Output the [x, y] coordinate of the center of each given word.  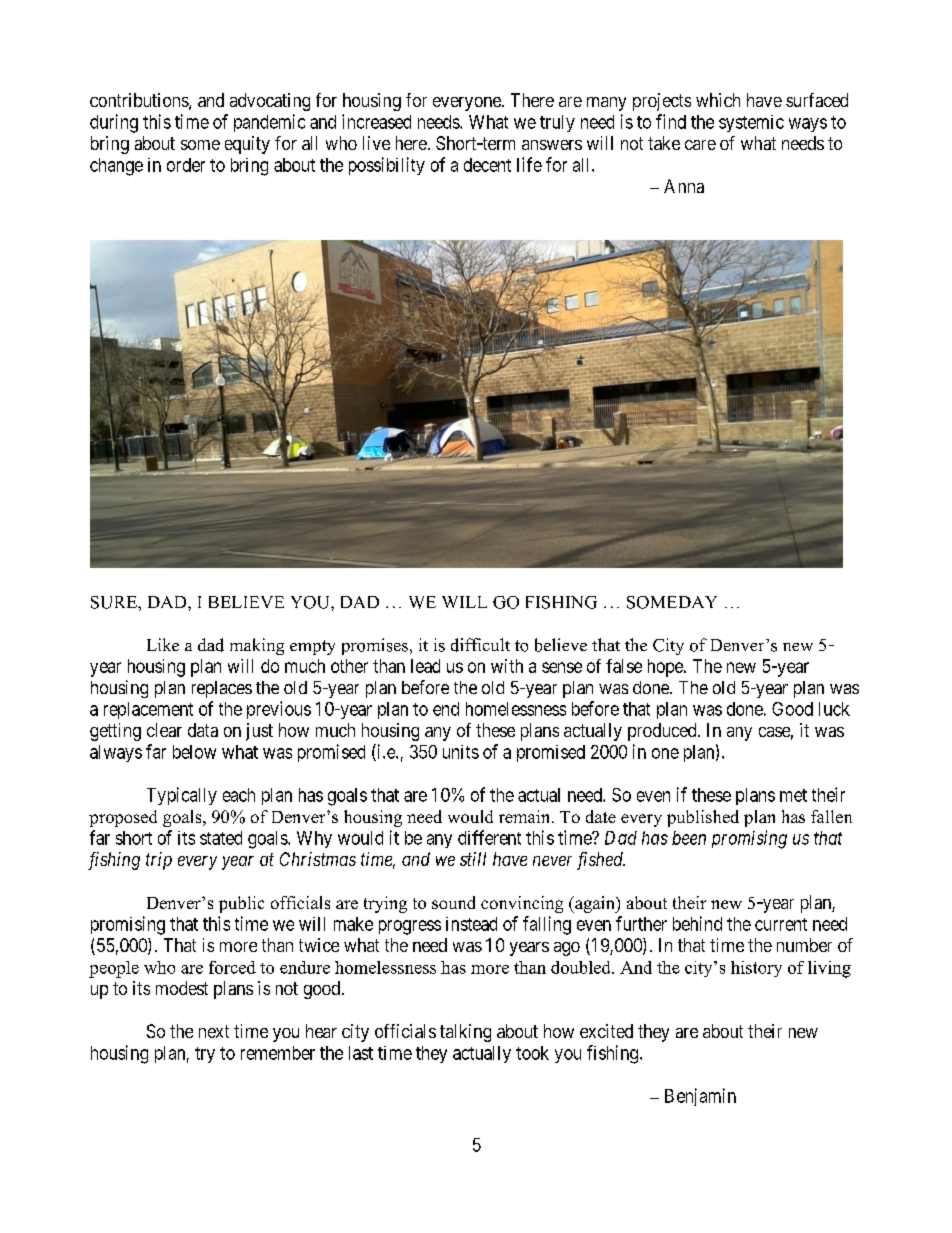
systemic [751, 123]
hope [666, 668]
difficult [480, 645]
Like [163, 644]
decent [487, 165]
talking [465, 1033]
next [214, 1031]
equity [247, 145]
